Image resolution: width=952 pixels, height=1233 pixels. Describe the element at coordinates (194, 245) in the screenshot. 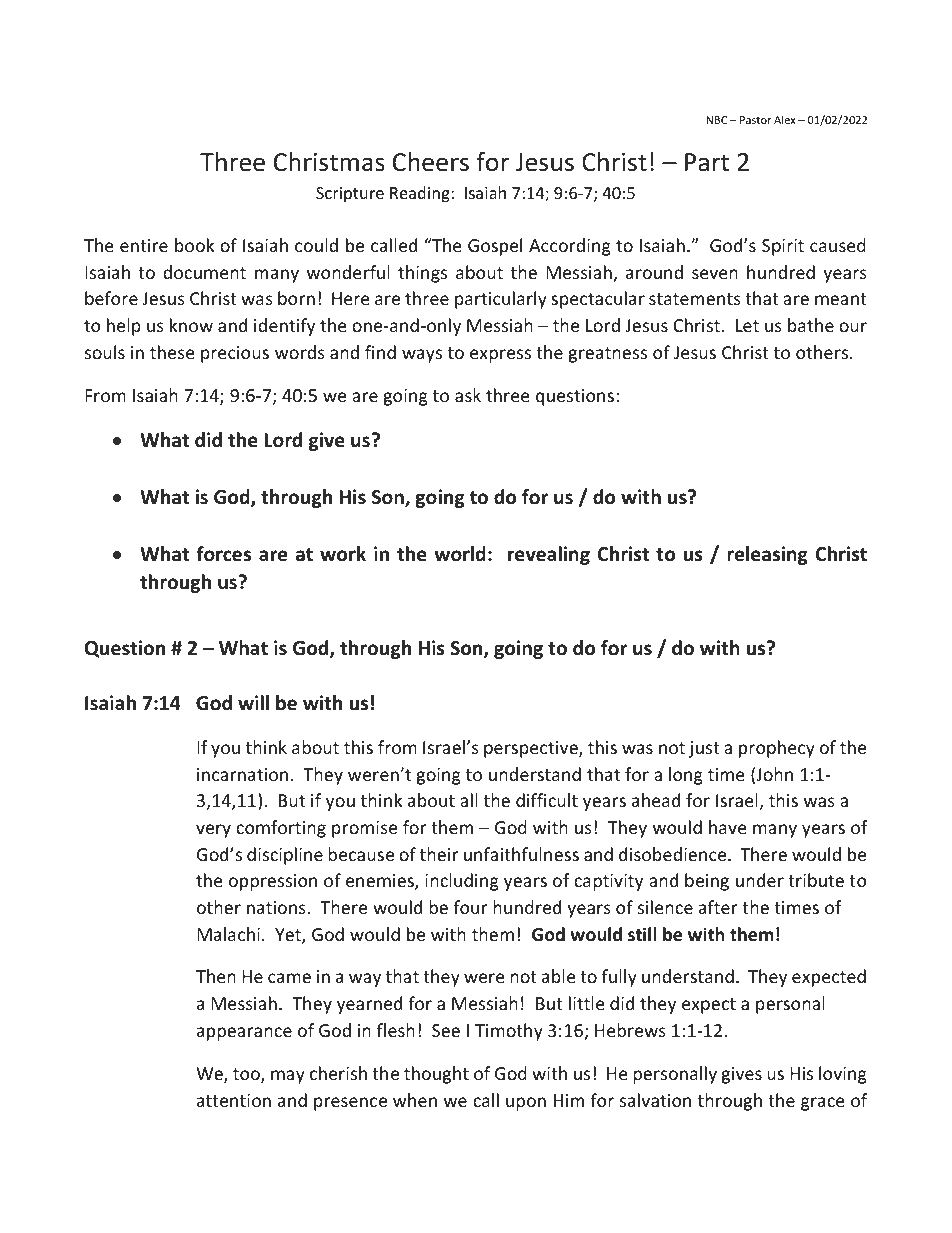

I see `book` at that location.
